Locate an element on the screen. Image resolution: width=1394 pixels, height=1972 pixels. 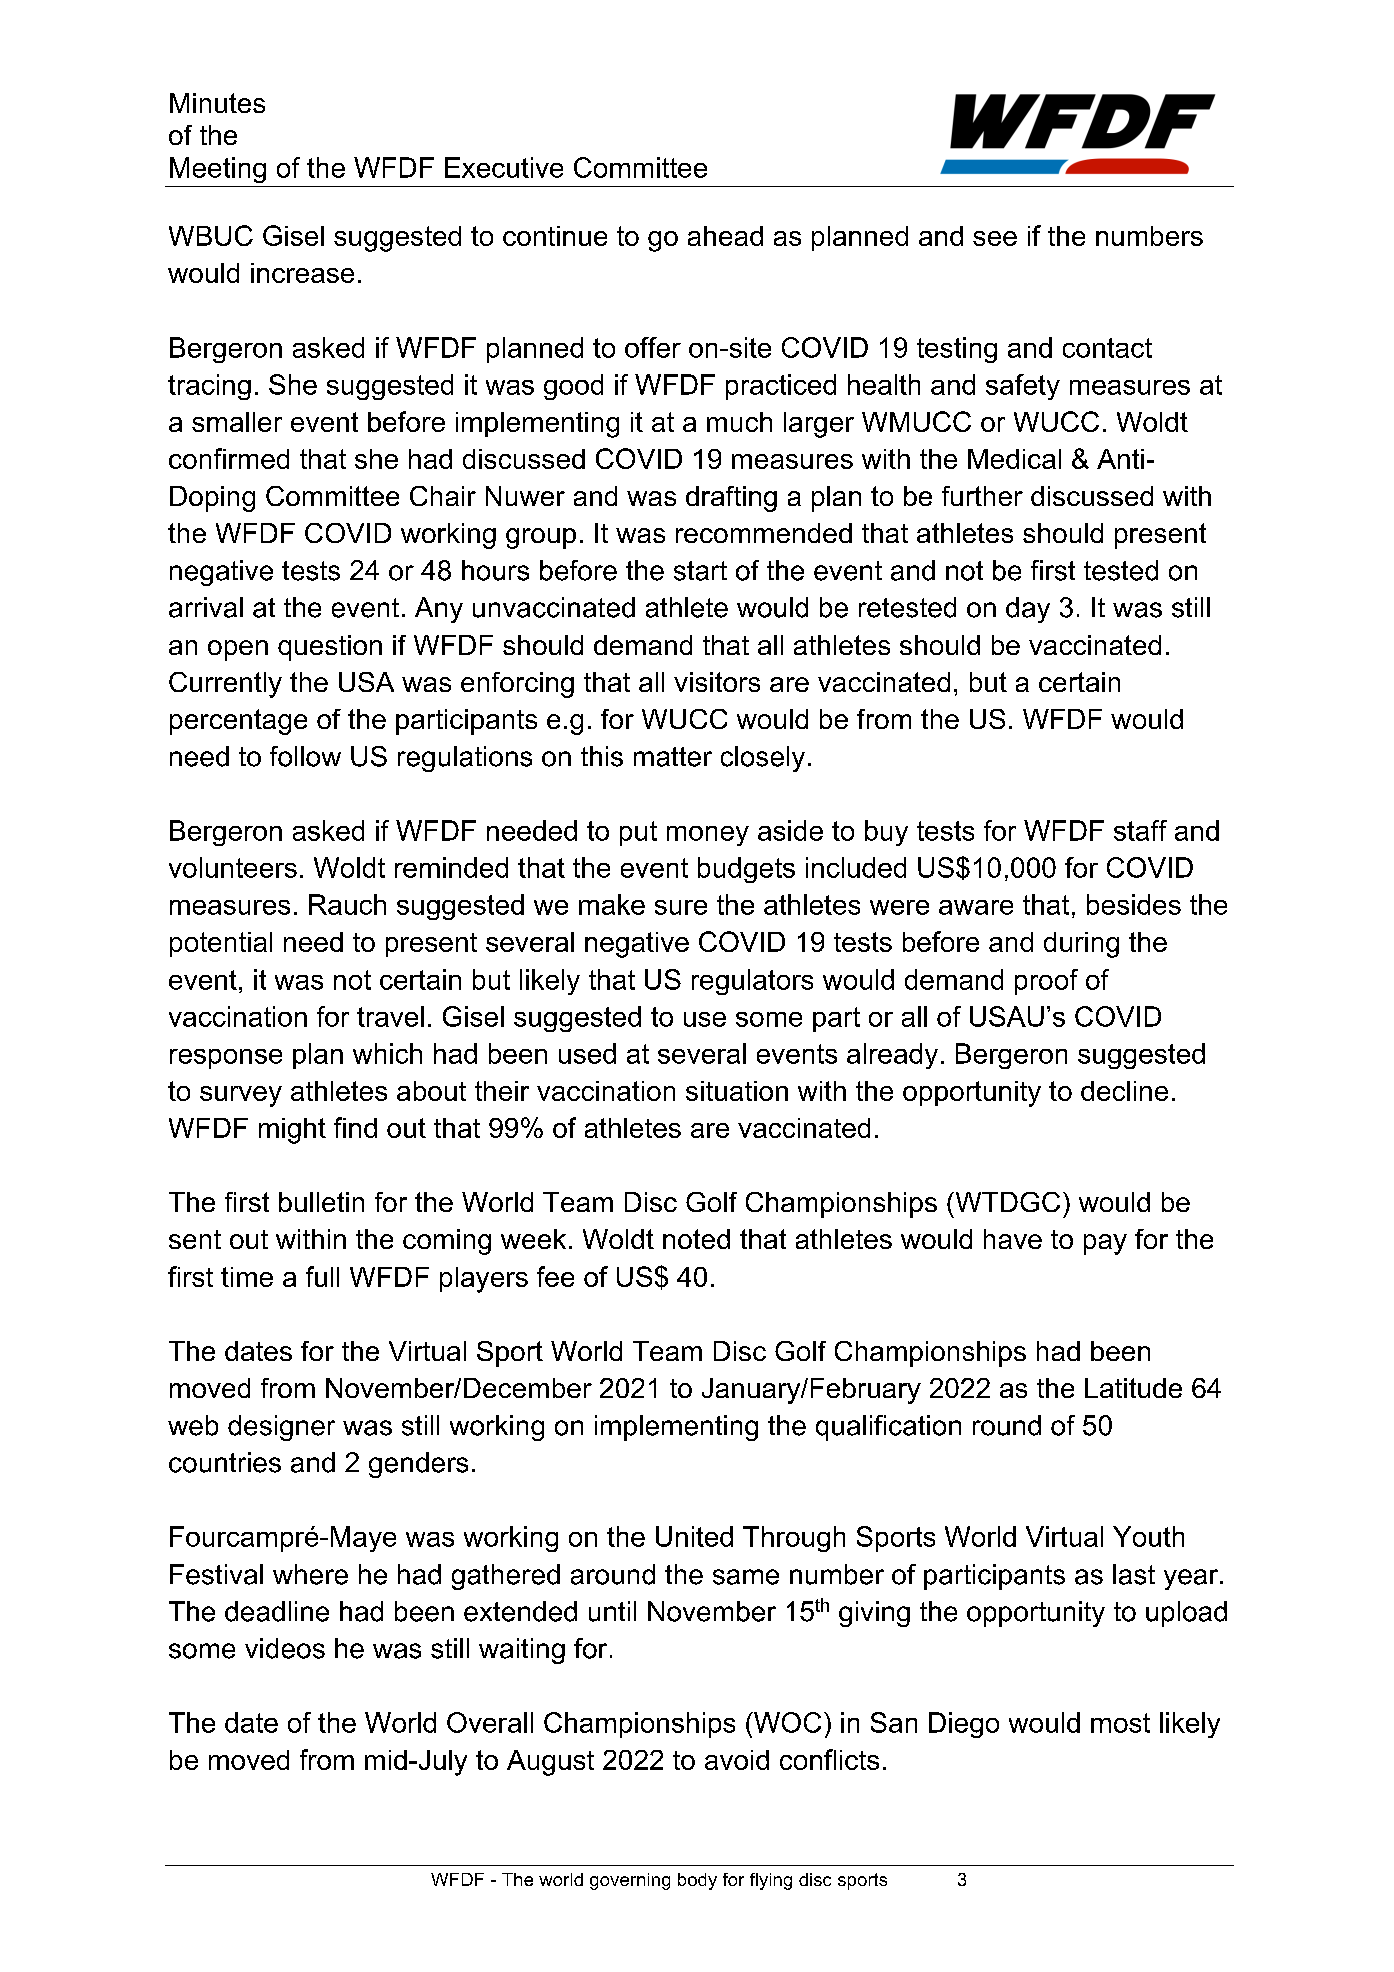
Meeting is located at coordinates (218, 170).
